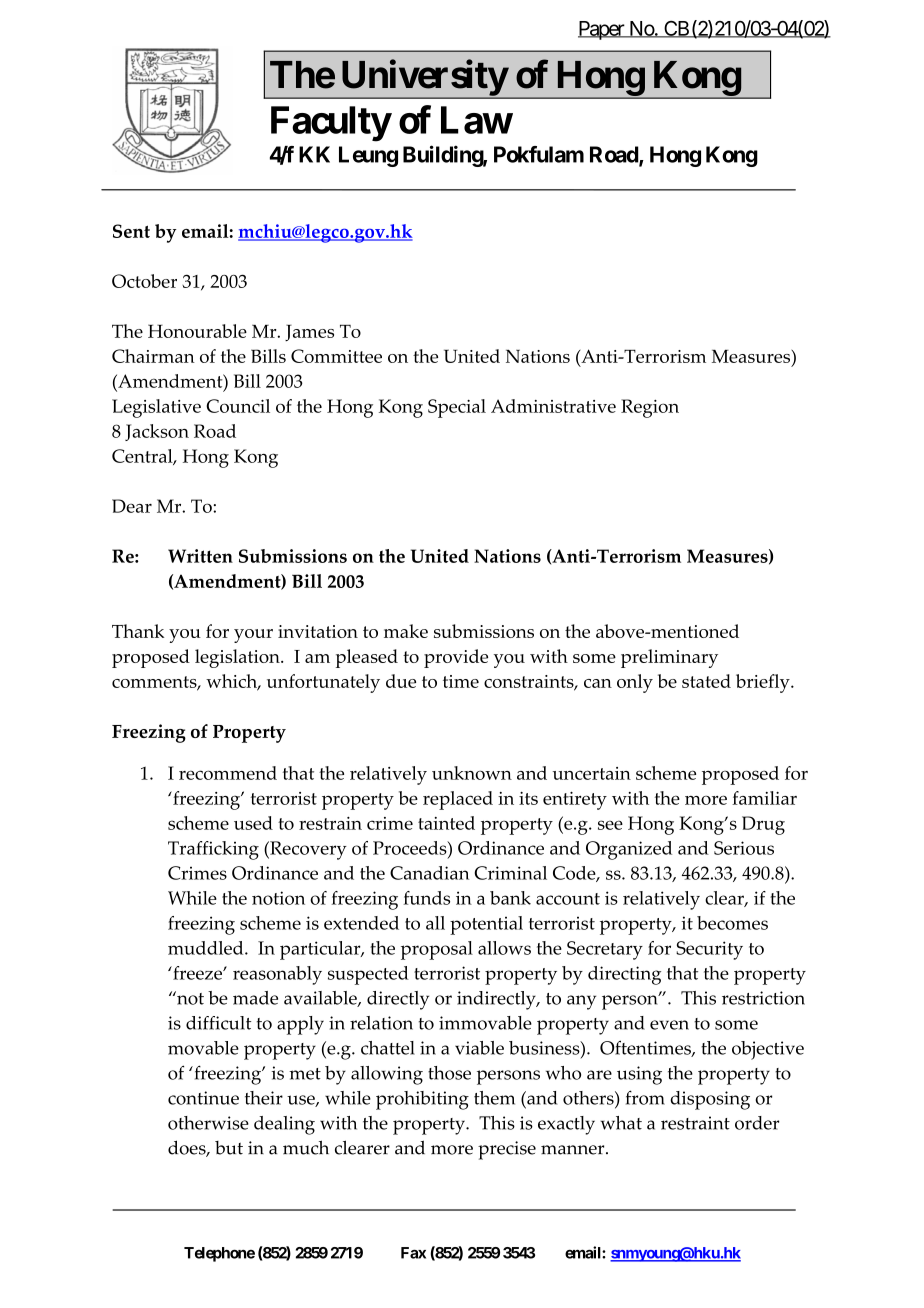  Describe the element at coordinates (213, 850) in the screenshot. I see `Trafficking` at that location.
